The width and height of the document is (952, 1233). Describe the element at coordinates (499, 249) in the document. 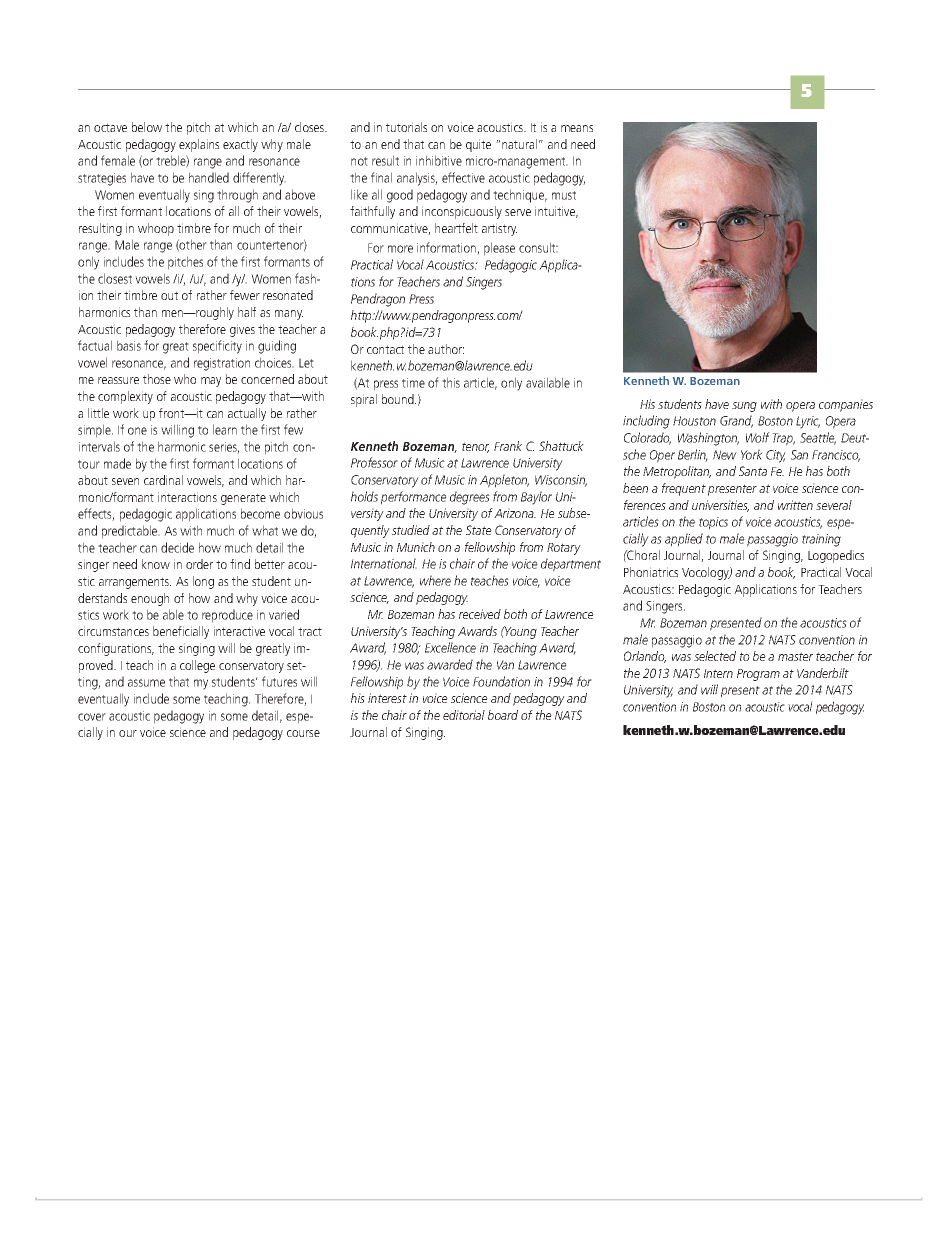

I see `please` at that location.
